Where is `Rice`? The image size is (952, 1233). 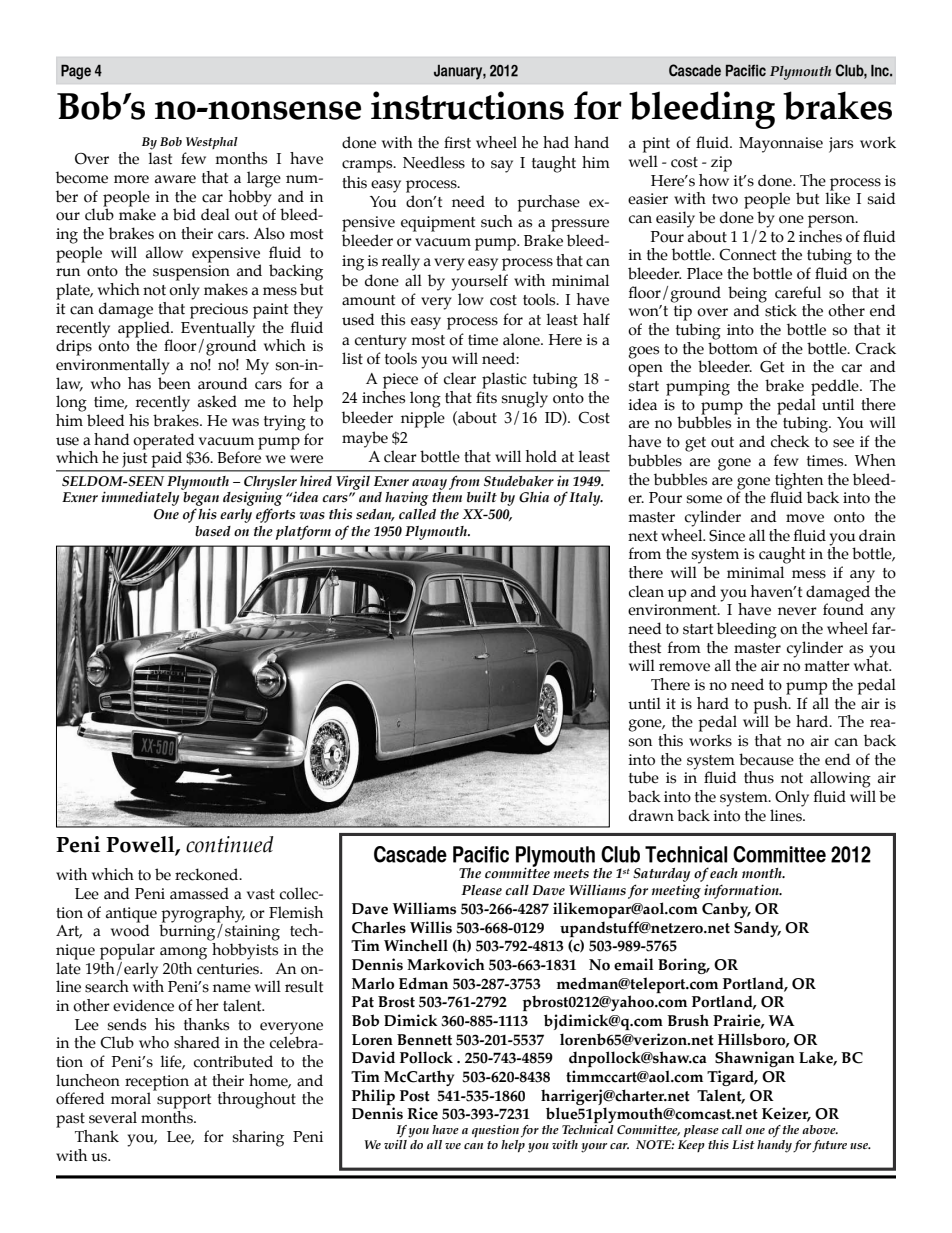
Rice is located at coordinates (422, 1113).
